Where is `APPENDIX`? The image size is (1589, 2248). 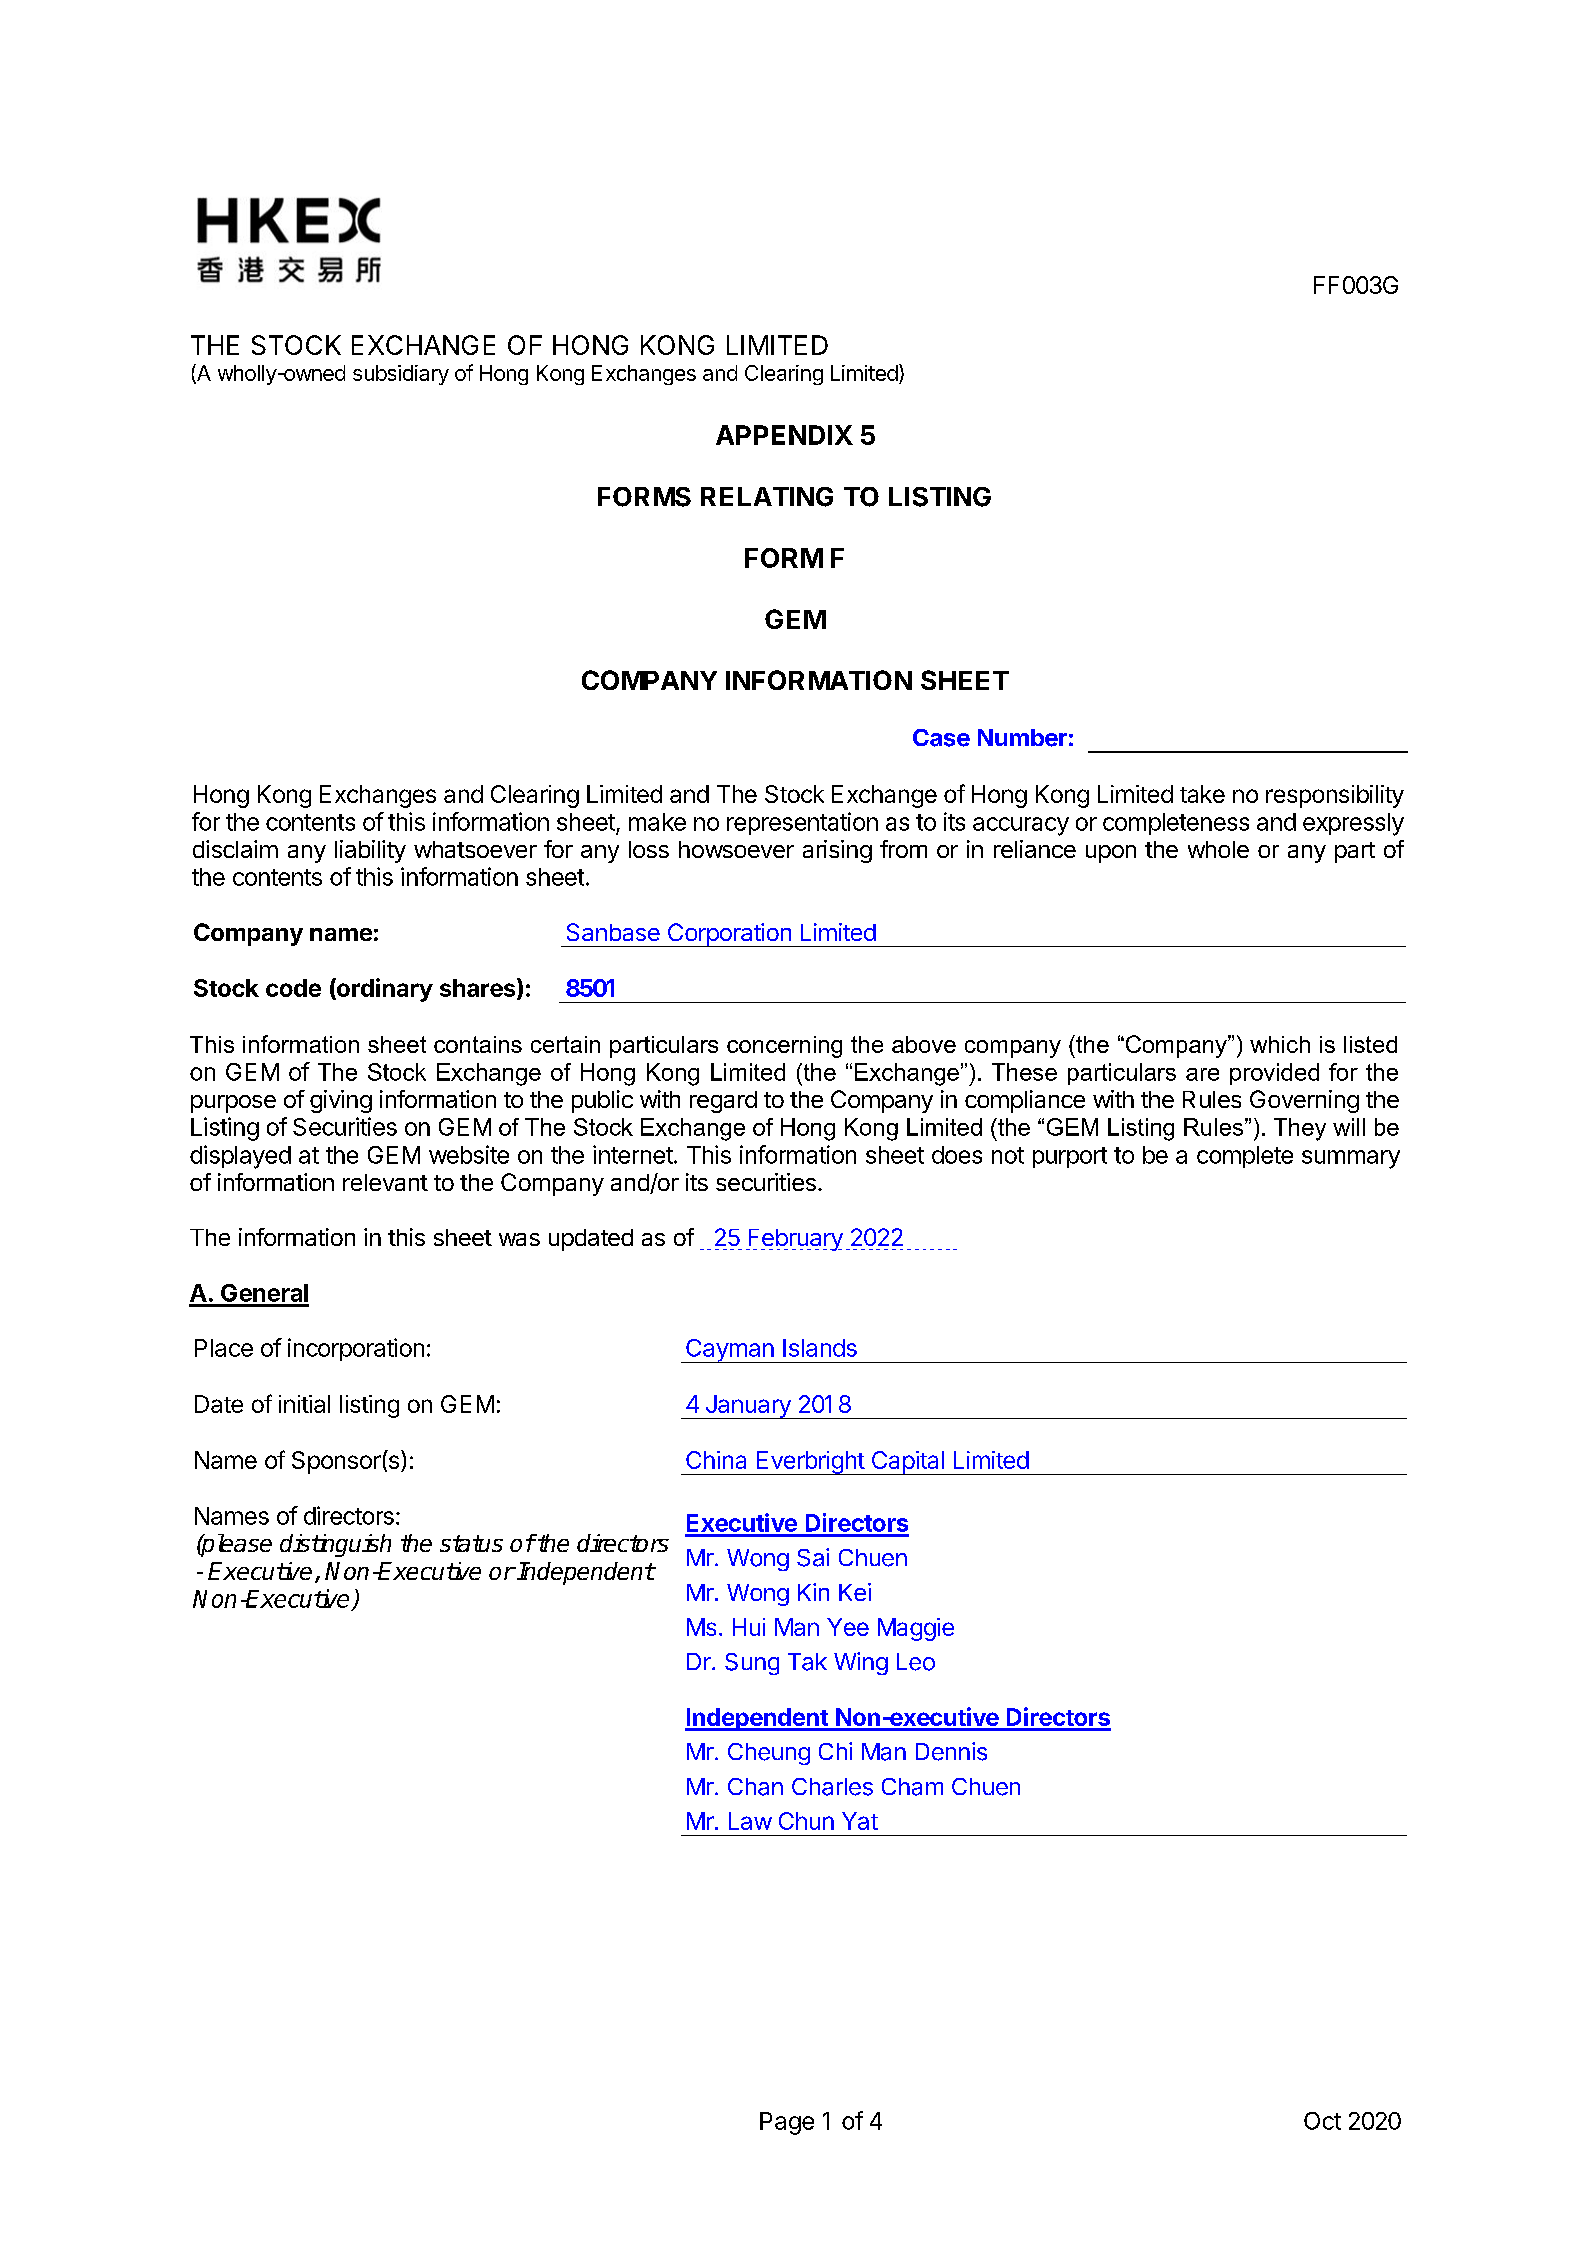 APPENDIX is located at coordinates (784, 435).
